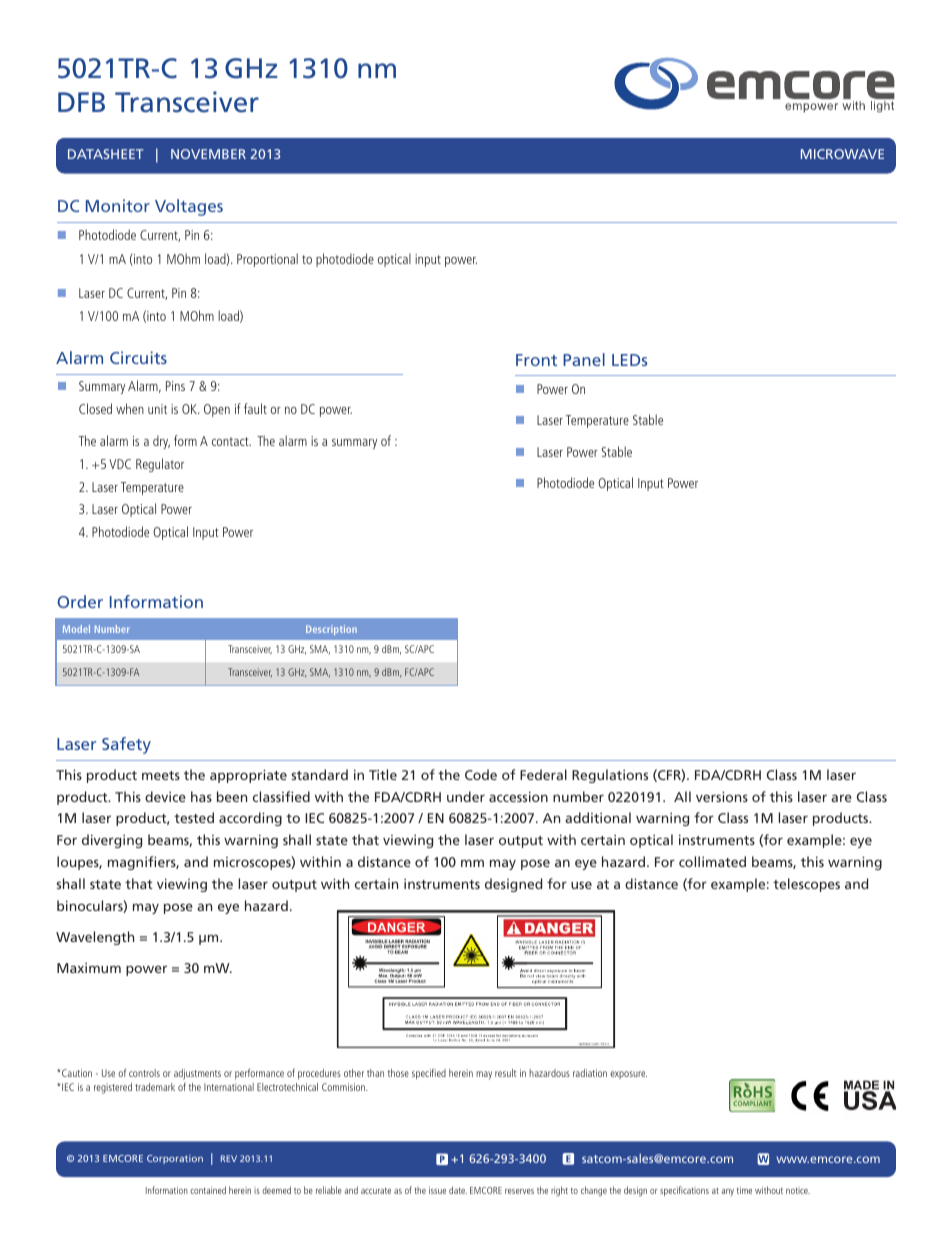  What do you see at coordinates (175, 1159) in the image?
I see `Corporation` at bounding box center [175, 1159].
